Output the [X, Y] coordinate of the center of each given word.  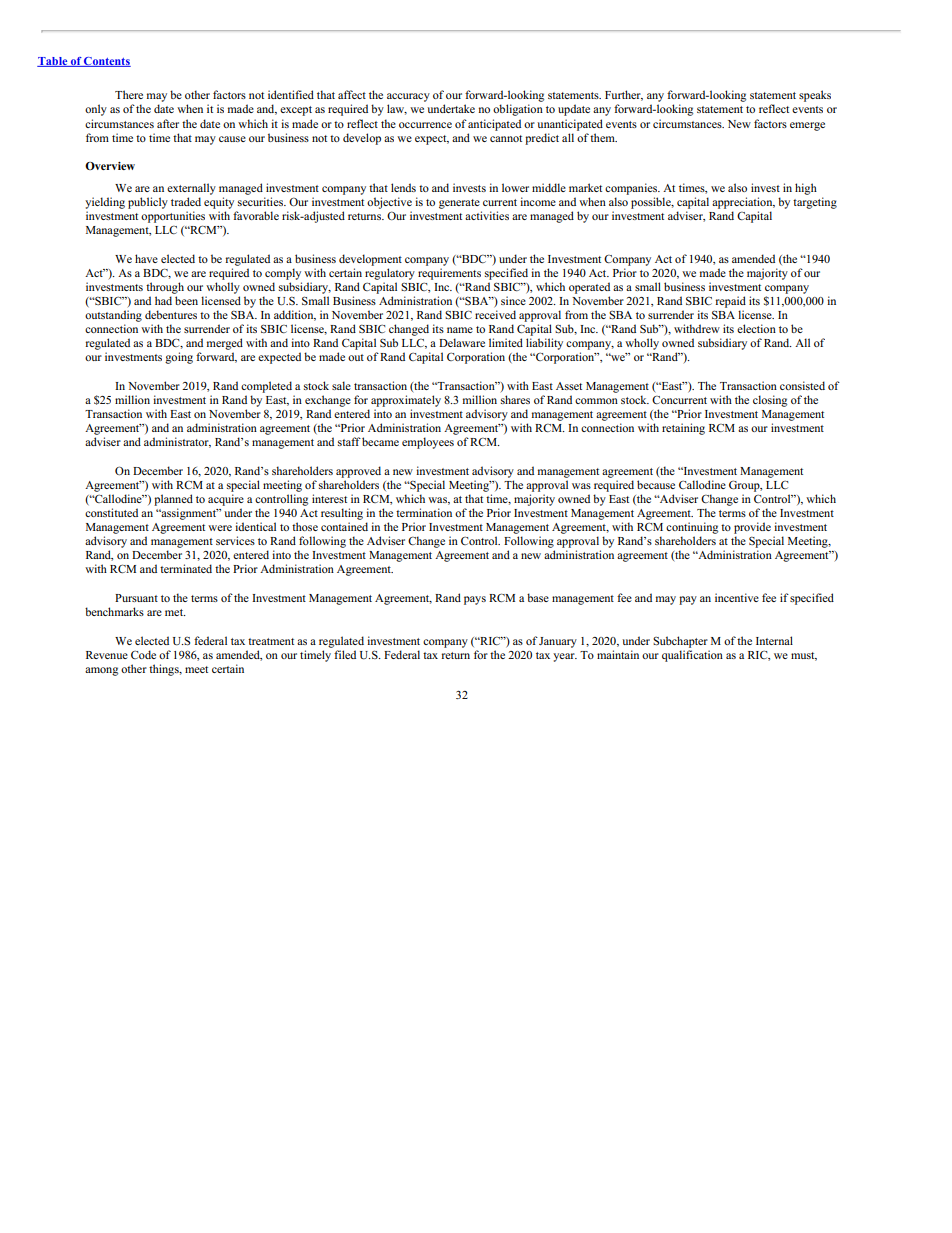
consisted [802, 385]
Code [143, 654]
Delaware [462, 342]
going [179, 358]
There [129, 94]
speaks [815, 96]
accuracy [408, 99]
